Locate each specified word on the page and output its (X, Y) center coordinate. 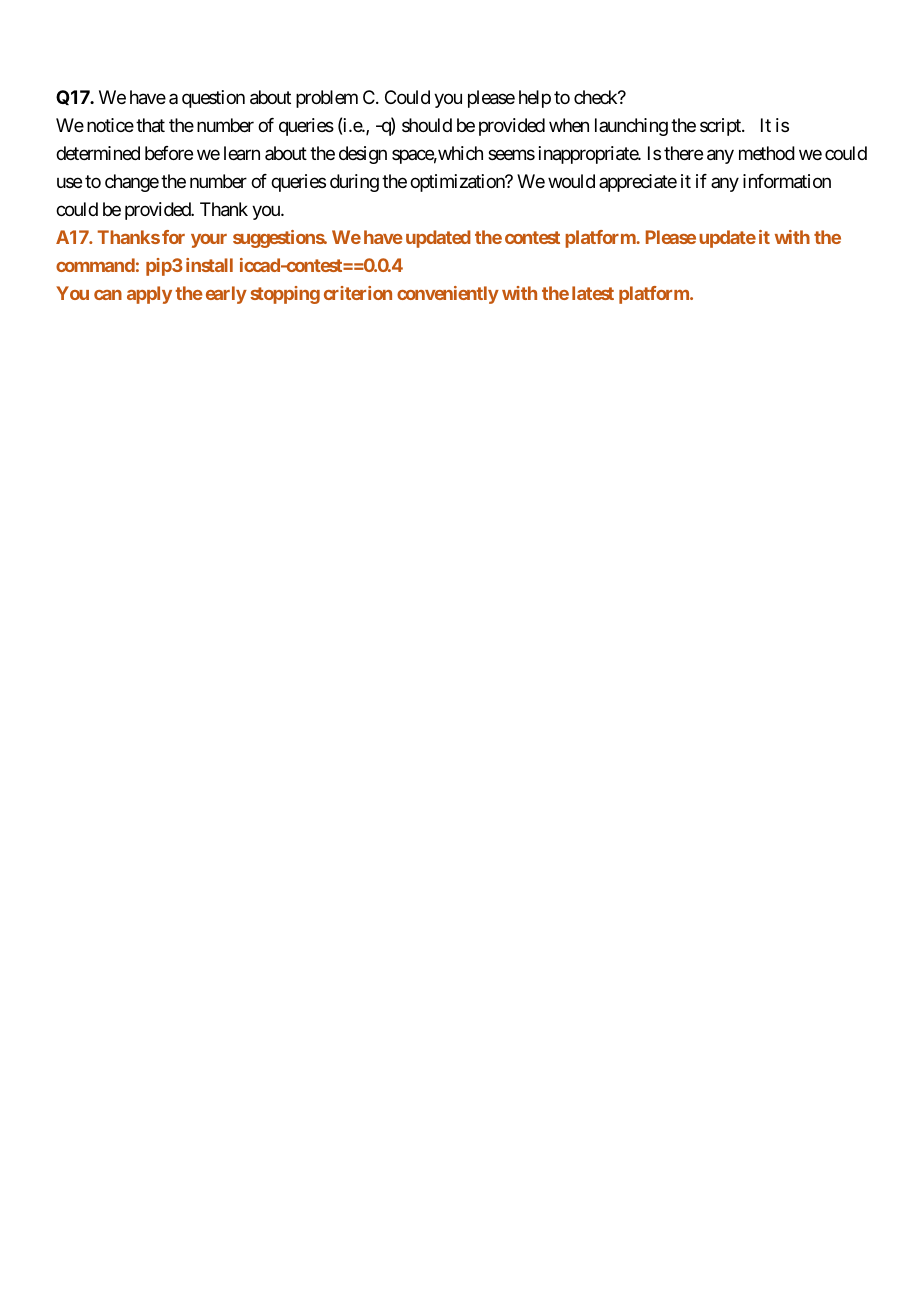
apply (149, 295)
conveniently (448, 295)
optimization (458, 183)
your (209, 241)
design (363, 155)
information (787, 181)
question (213, 99)
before (169, 153)
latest (593, 293)
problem (327, 99)
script (721, 127)
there (683, 153)
